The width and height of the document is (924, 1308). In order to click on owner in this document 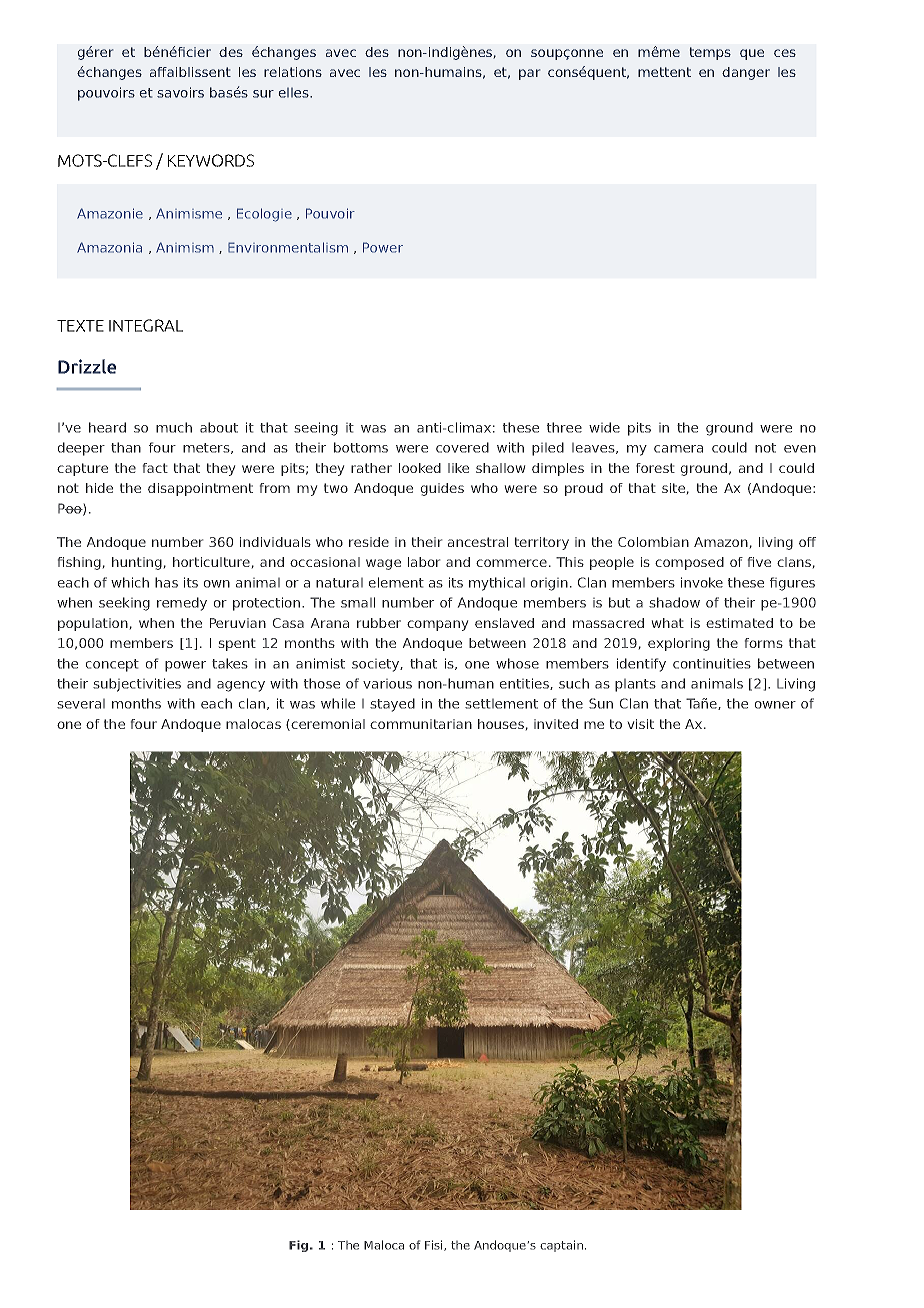, I will do `click(775, 705)`.
